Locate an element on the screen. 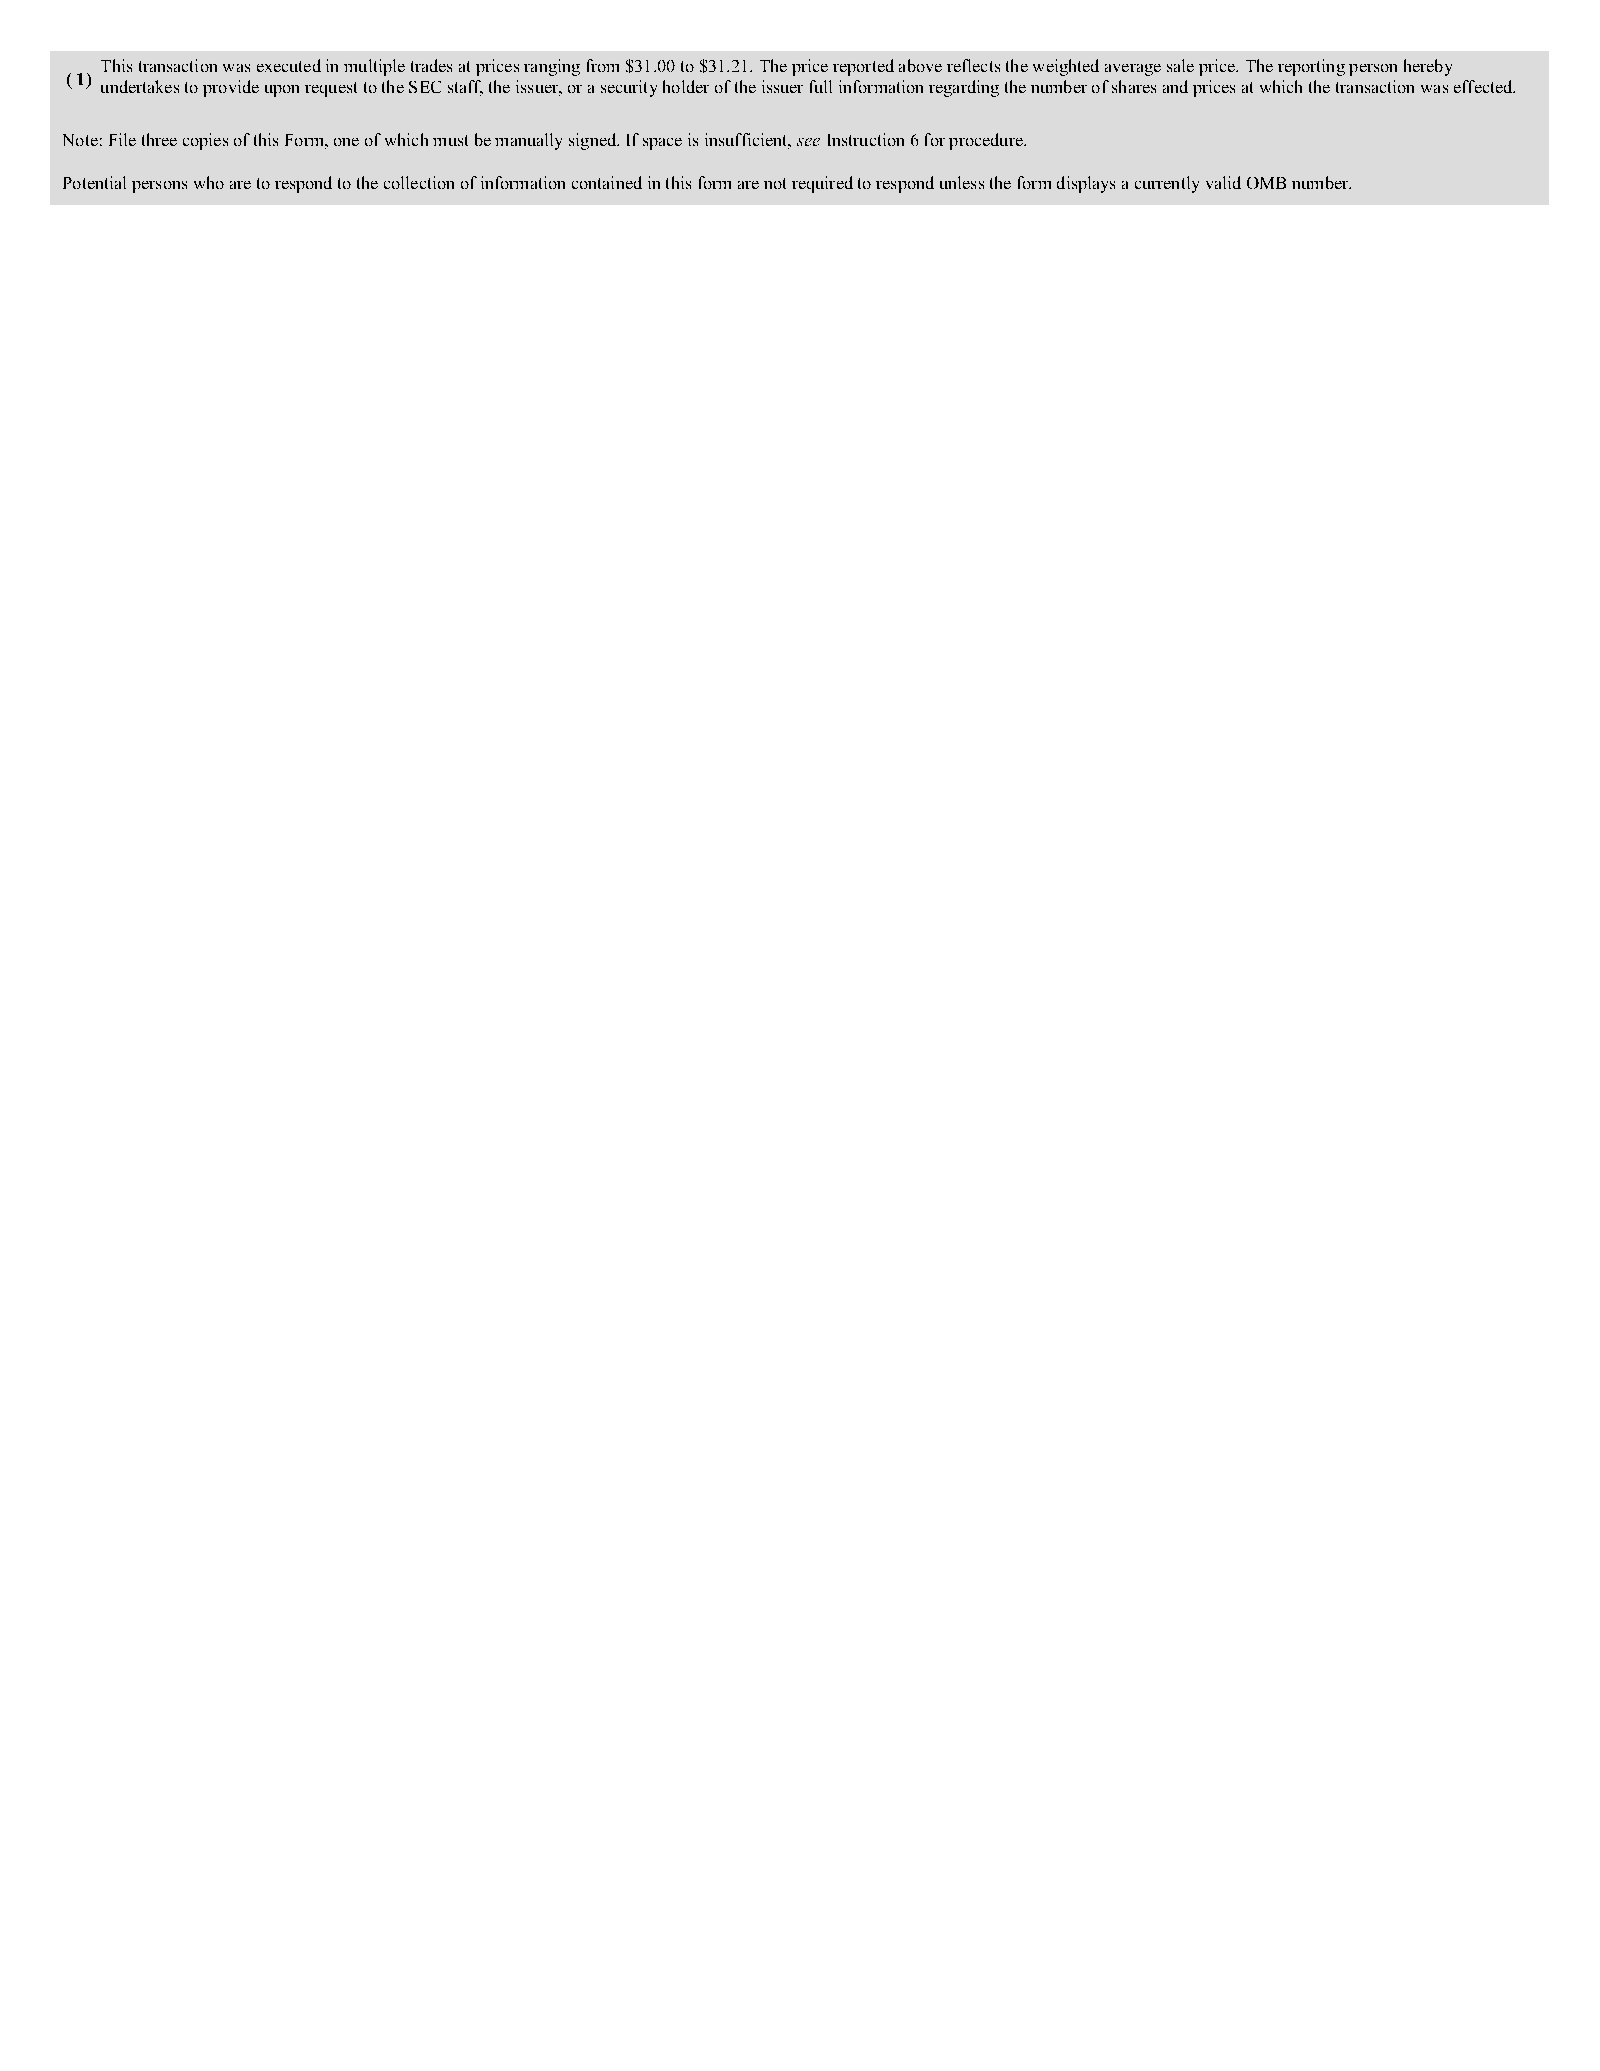 The image size is (1600, 2071). security is located at coordinates (629, 88).
